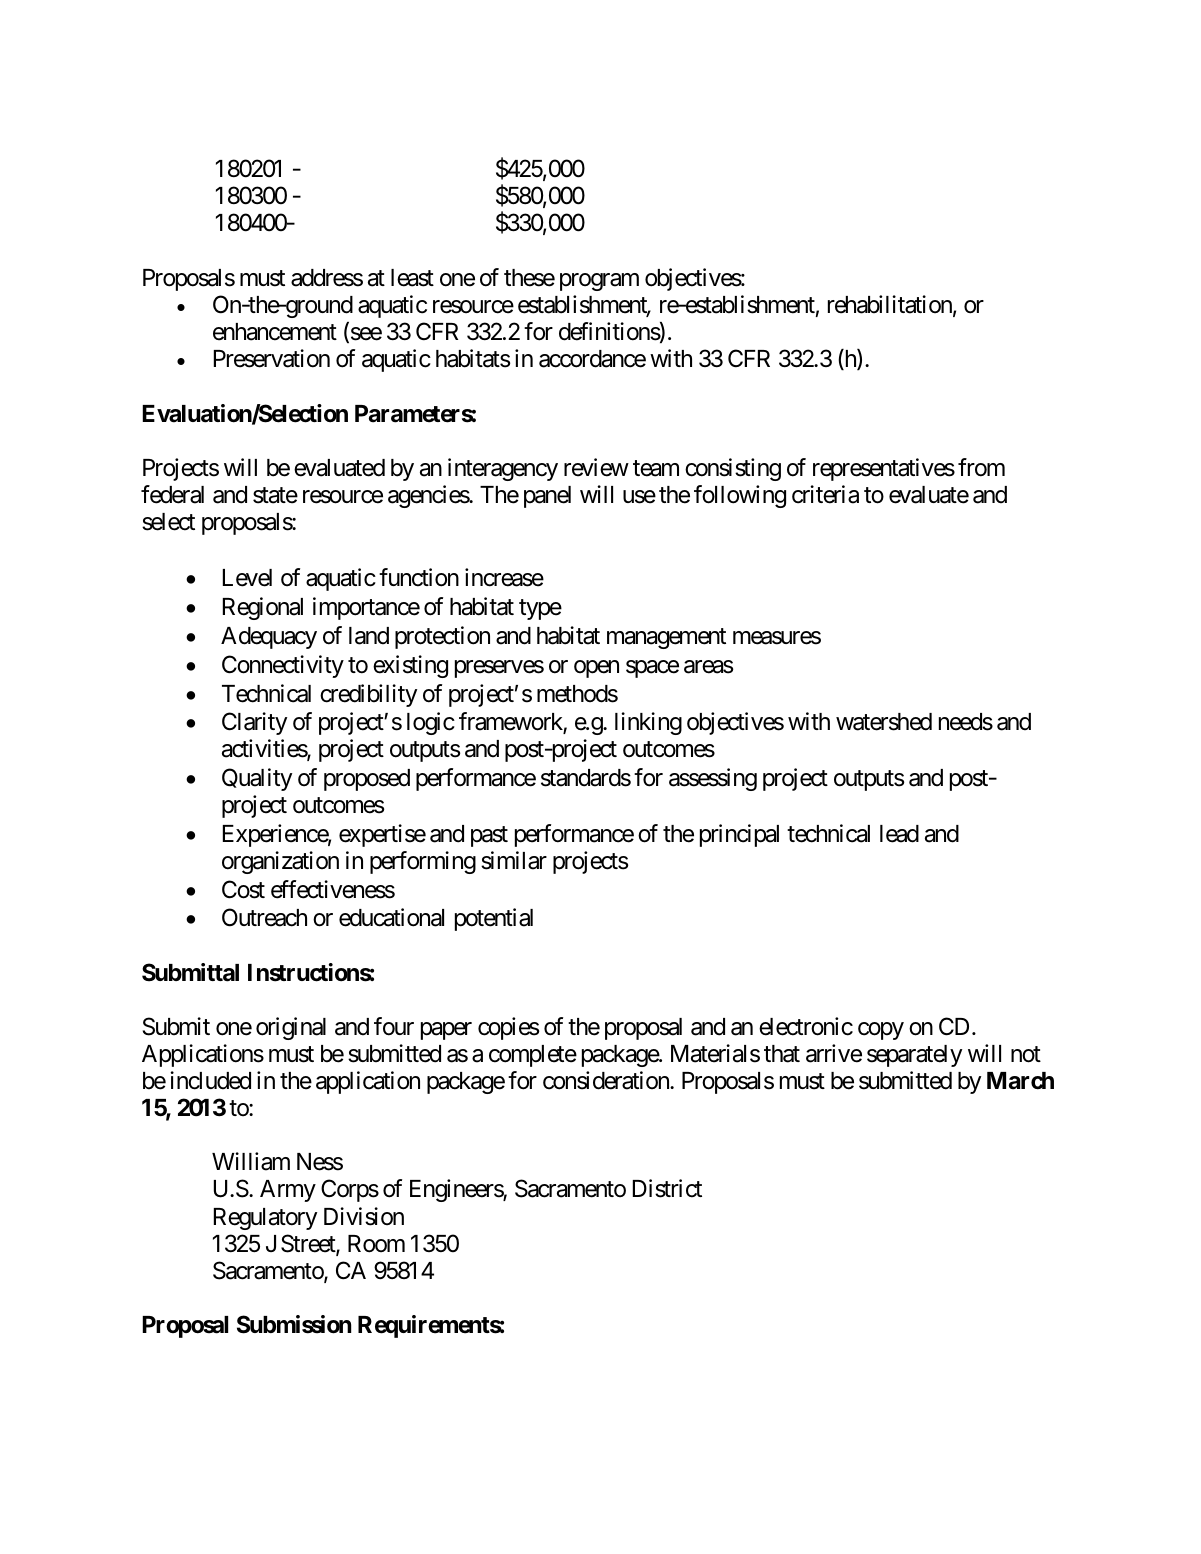 This screenshot has height=1554, width=1201. What do you see at coordinates (275, 332) in the screenshot?
I see `enhancement` at bounding box center [275, 332].
